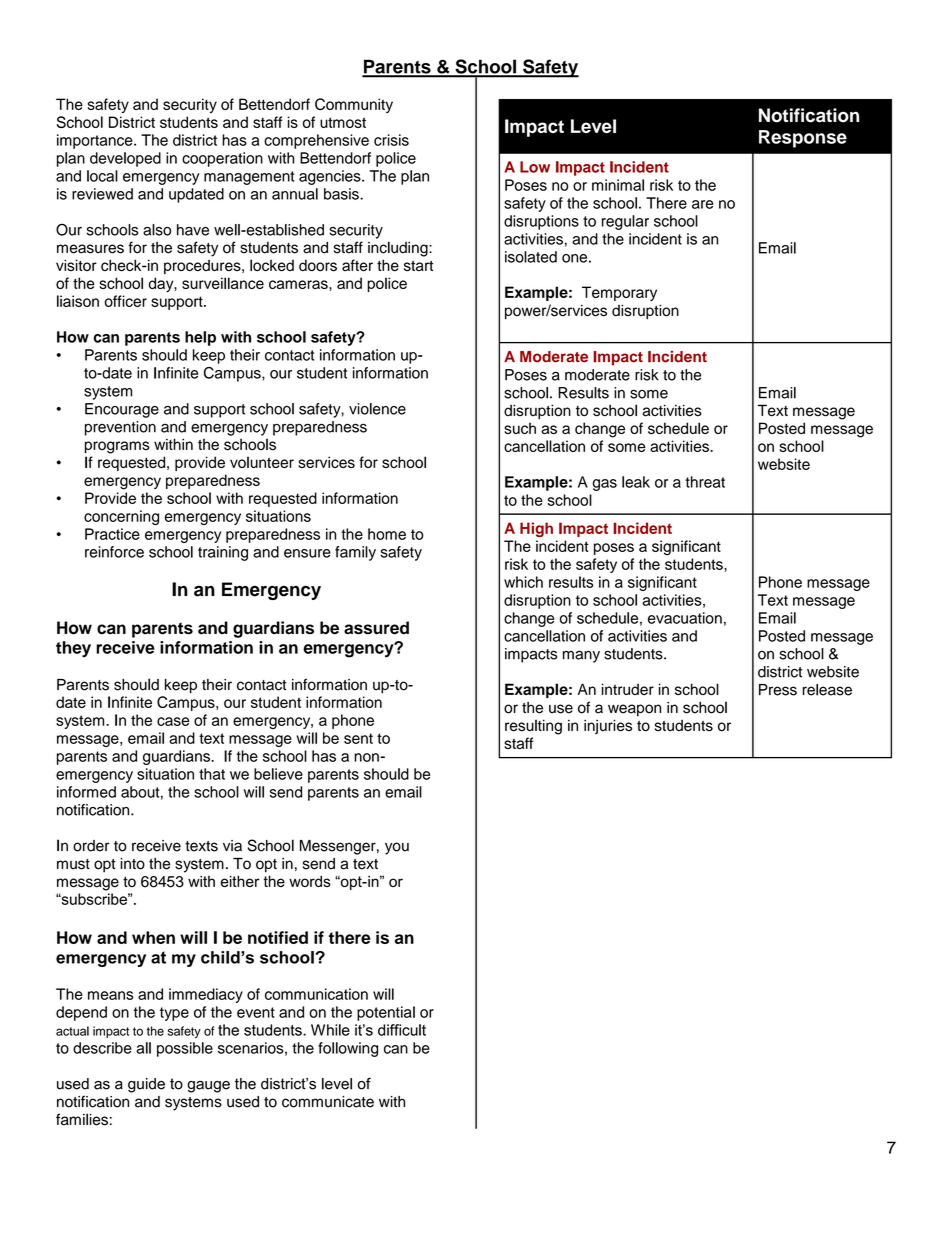  I want to click on assured, so click(376, 628).
